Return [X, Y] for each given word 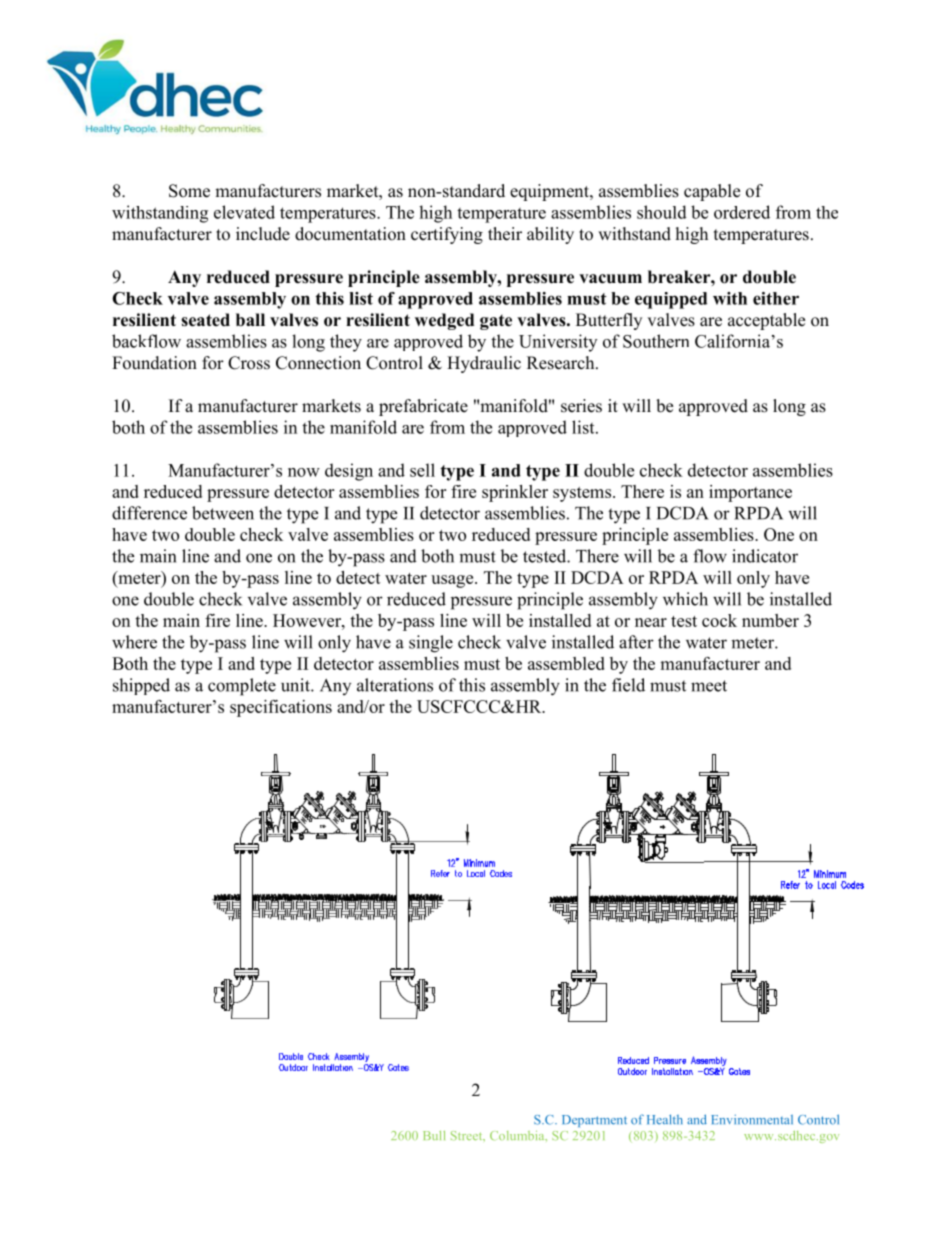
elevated [244, 212]
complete [242, 687]
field [628, 685]
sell [422, 470]
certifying [447, 235]
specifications [281, 708]
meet [709, 686]
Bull [434, 1135]
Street [468, 1136]
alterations [395, 685]
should [662, 212]
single [431, 644]
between [223, 513]
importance [750, 493]
